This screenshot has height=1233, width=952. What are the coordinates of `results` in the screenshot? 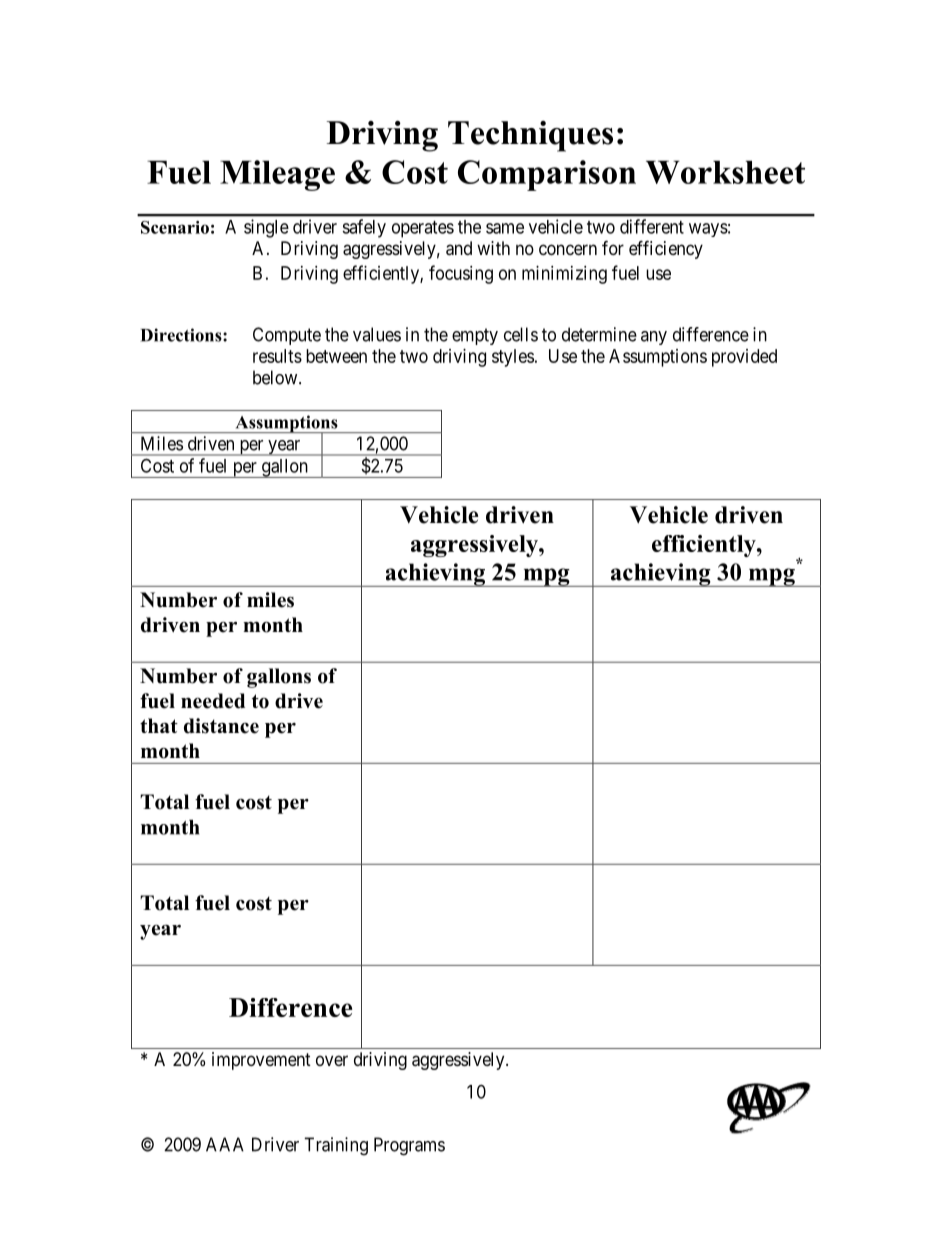 It's located at (277, 356).
